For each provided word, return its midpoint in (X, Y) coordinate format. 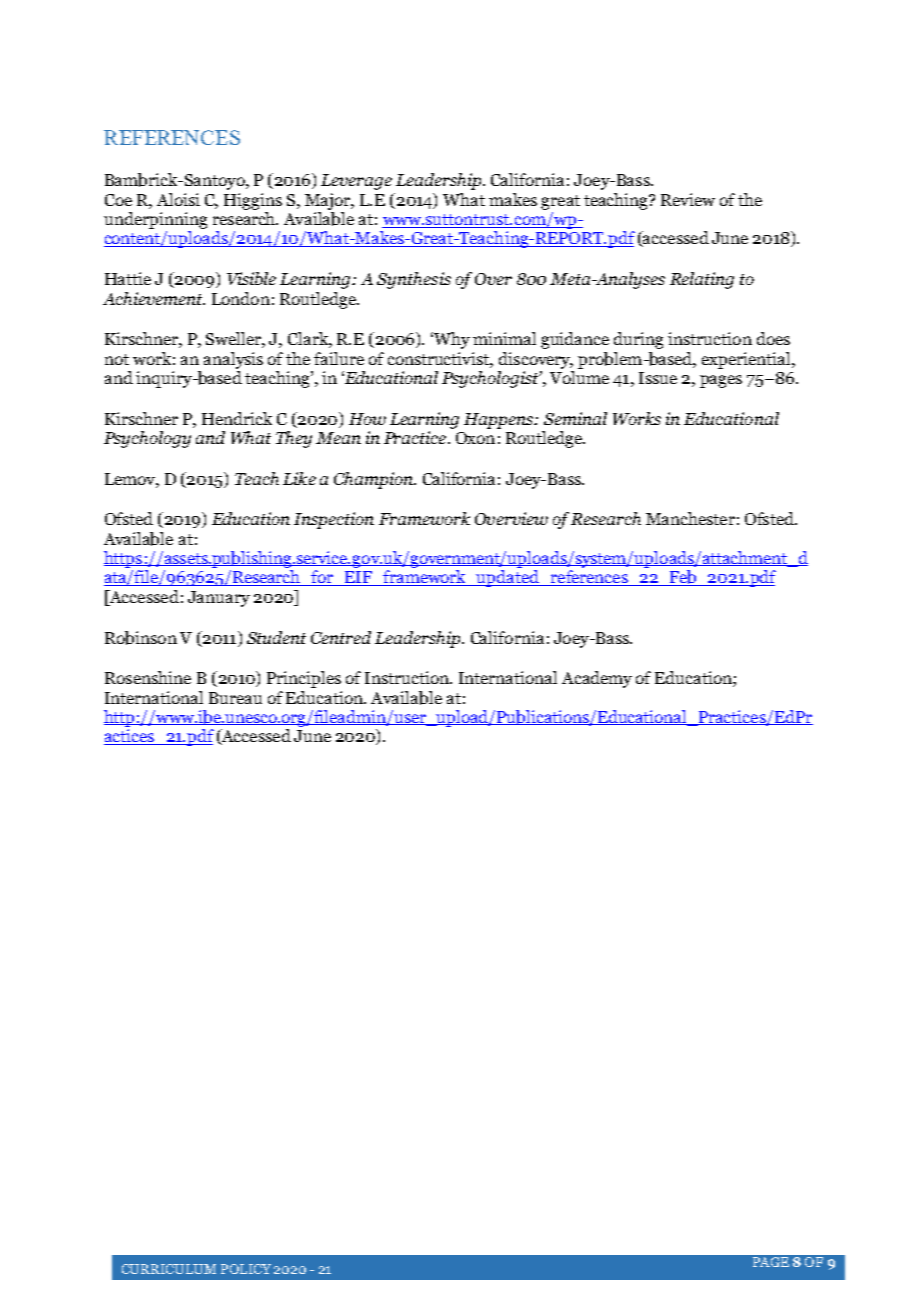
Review (688, 199)
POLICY (246, 1269)
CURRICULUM (169, 1269)
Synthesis (414, 280)
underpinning (155, 220)
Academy (597, 679)
